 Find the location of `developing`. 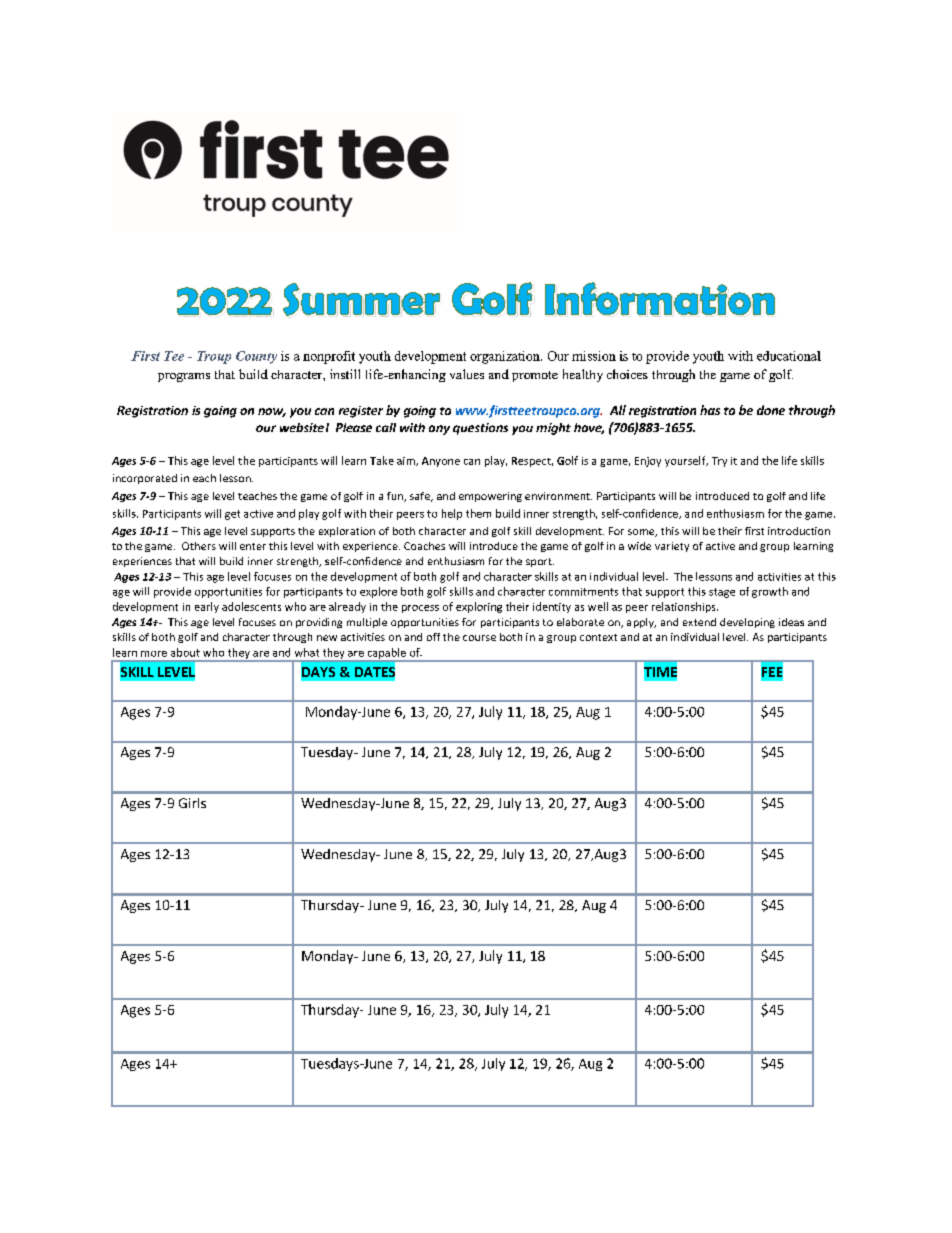

developing is located at coordinates (747, 623).
